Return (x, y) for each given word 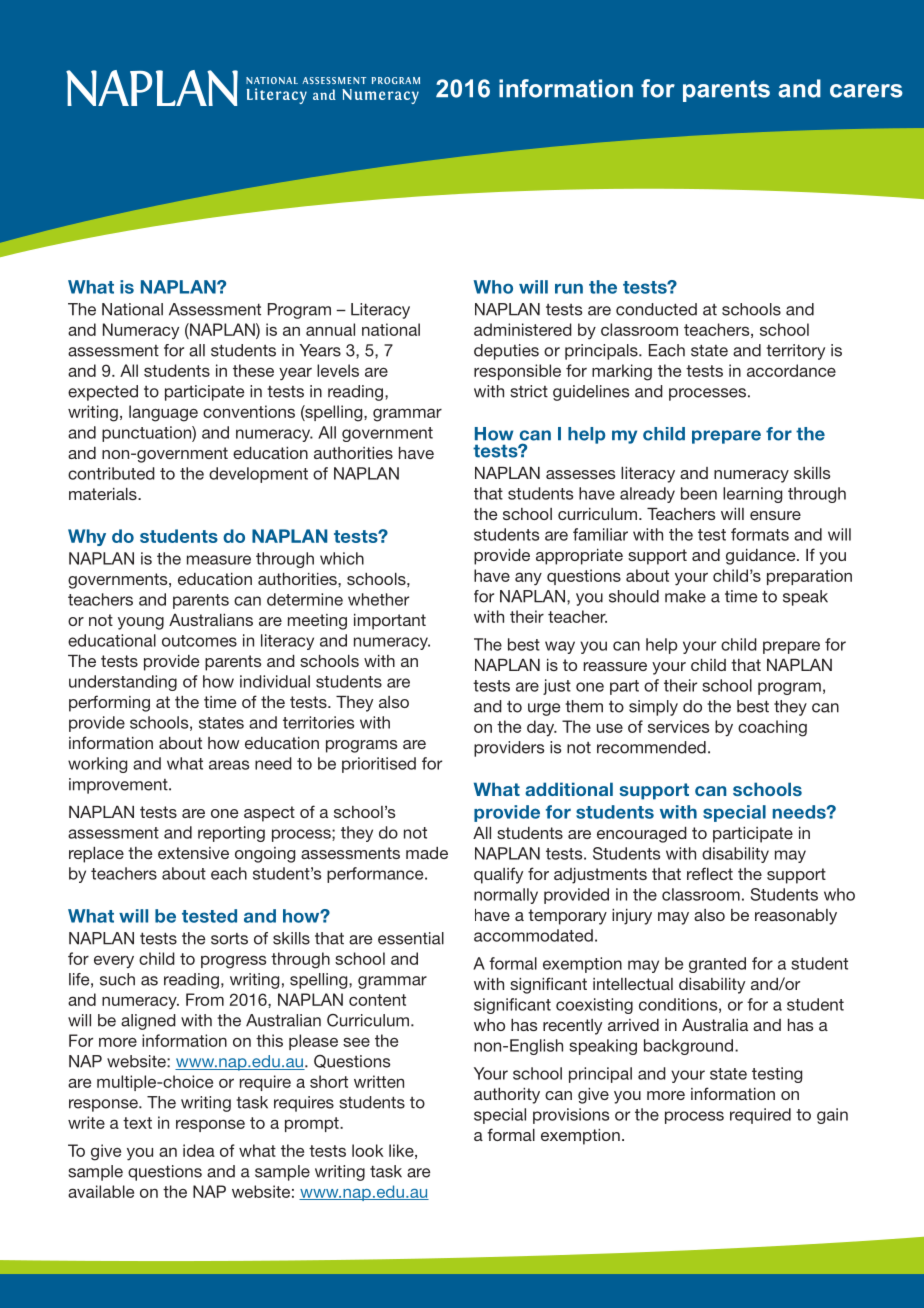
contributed (111, 473)
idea (199, 1150)
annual (330, 329)
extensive (193, 853)
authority (507, 1096)
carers (866, 91)
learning (752, 495)
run (569, 288)
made (427, 853)
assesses (580, 474)
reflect (710, 873)
